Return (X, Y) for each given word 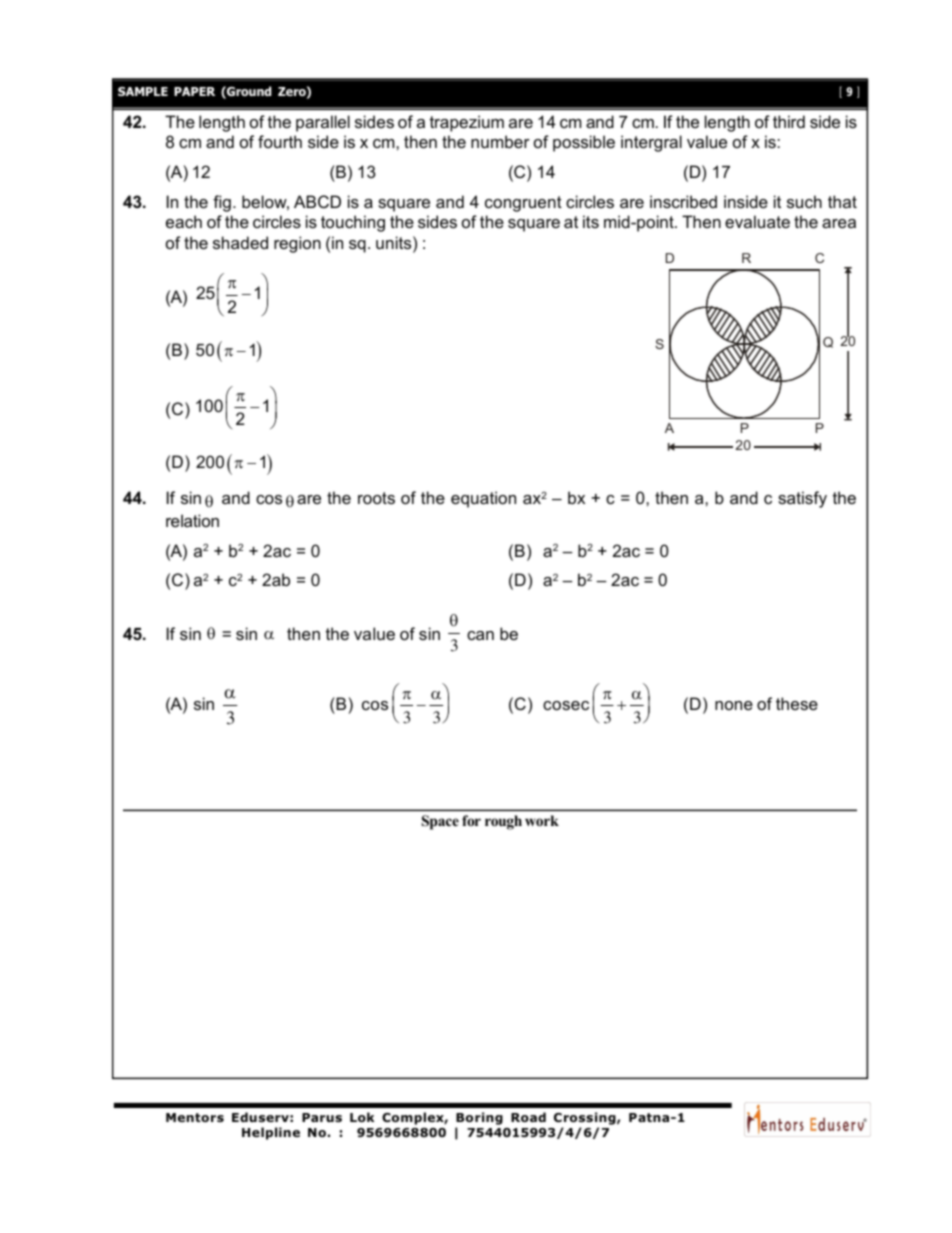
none (734, 705)
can (480, 635)
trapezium (467, 123)
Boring (479, 1118)
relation (192, 520)
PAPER (194, 91)
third (789, 121)
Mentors (195, 1117)
